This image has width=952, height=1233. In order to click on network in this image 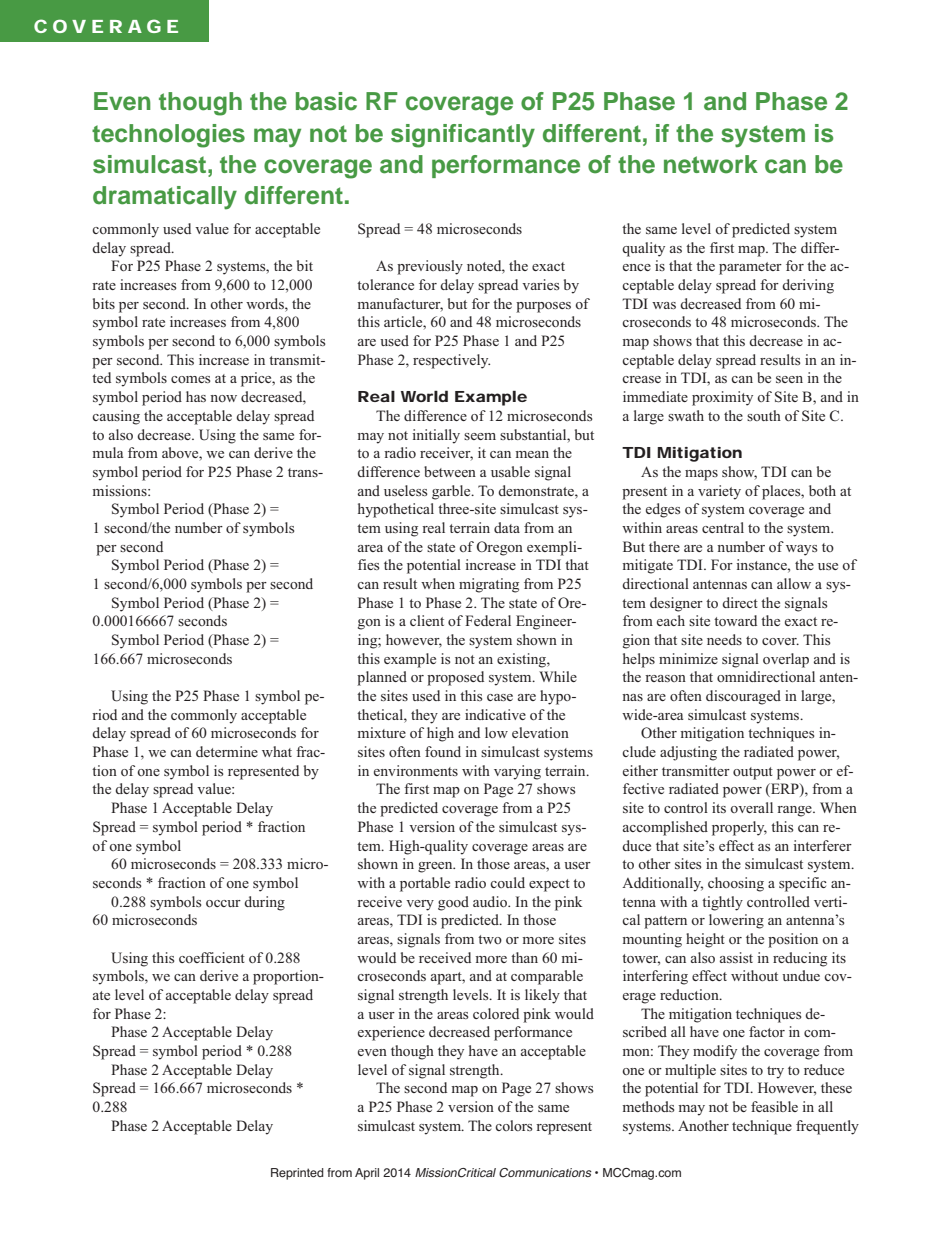, I will do `click(711, 164)`.
